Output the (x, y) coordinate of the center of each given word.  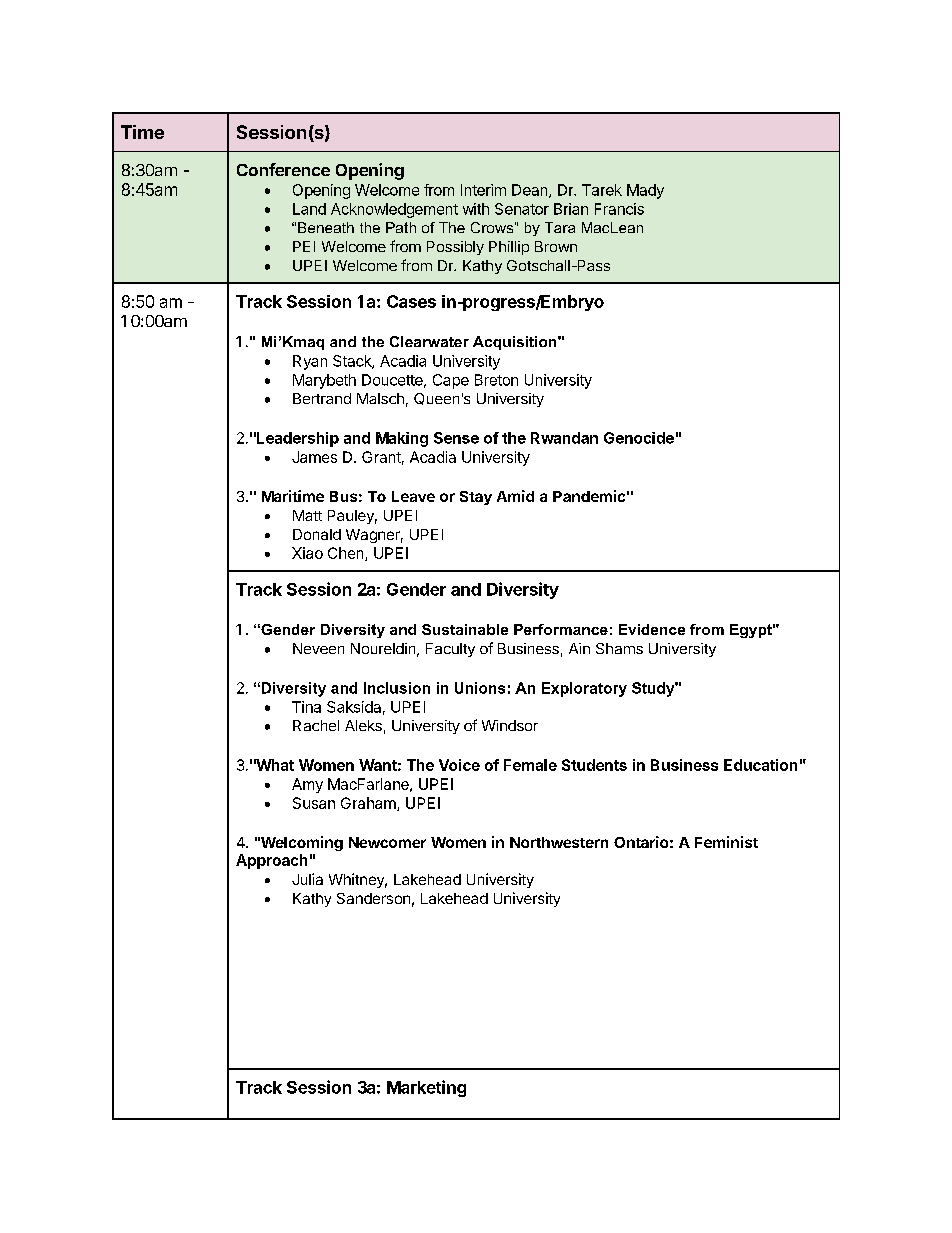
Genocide (639, 438)
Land (309, 209)
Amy (307, 785)
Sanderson (373, 898)
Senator (522, 209)
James (314, 457)
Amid (515, 496)
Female (530, 765)
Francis (619, 209)
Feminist (726, 842)
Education (760, 765)
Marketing (426, 1088)
